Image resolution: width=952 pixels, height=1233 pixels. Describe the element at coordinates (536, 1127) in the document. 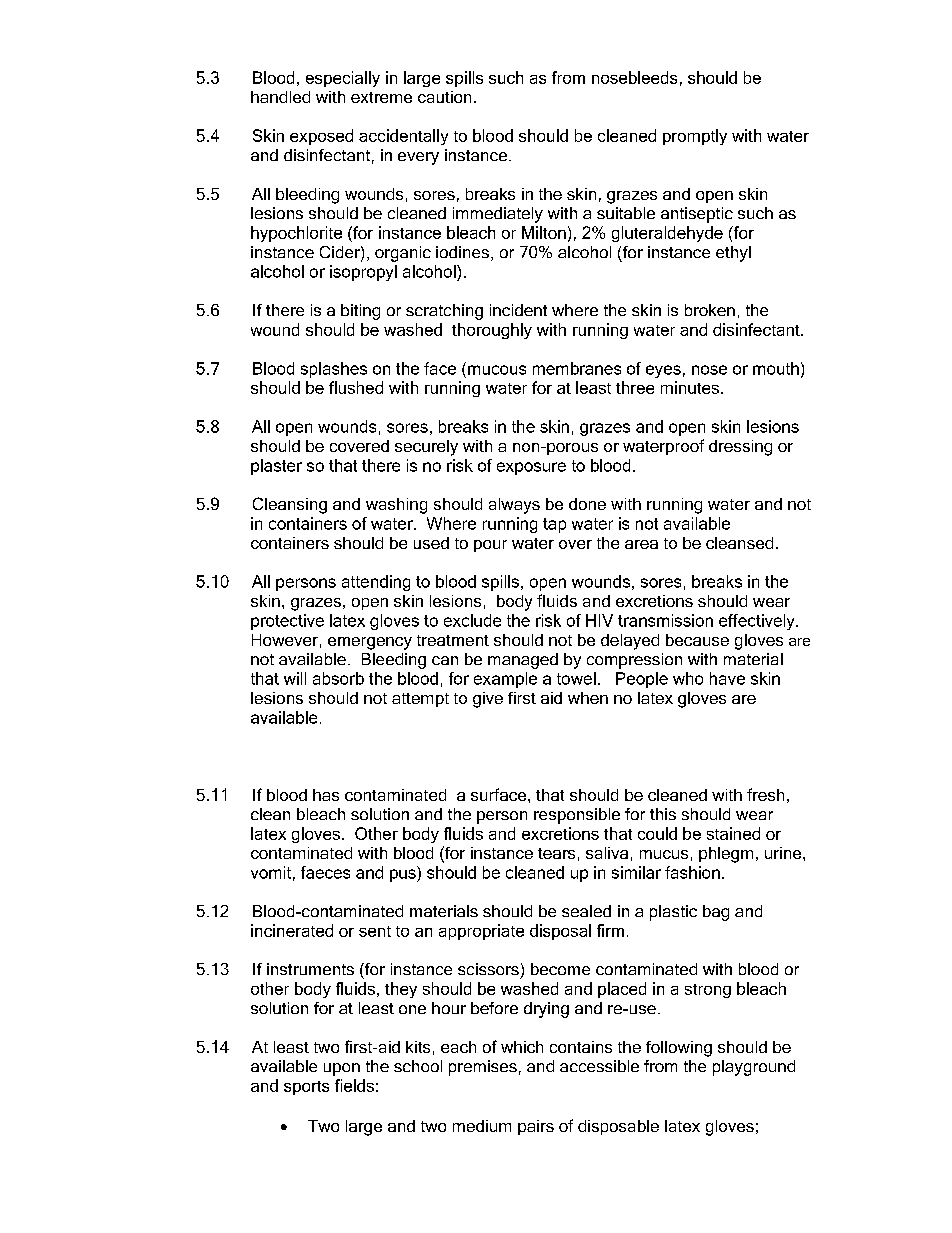

I see `pairs` at that location.
